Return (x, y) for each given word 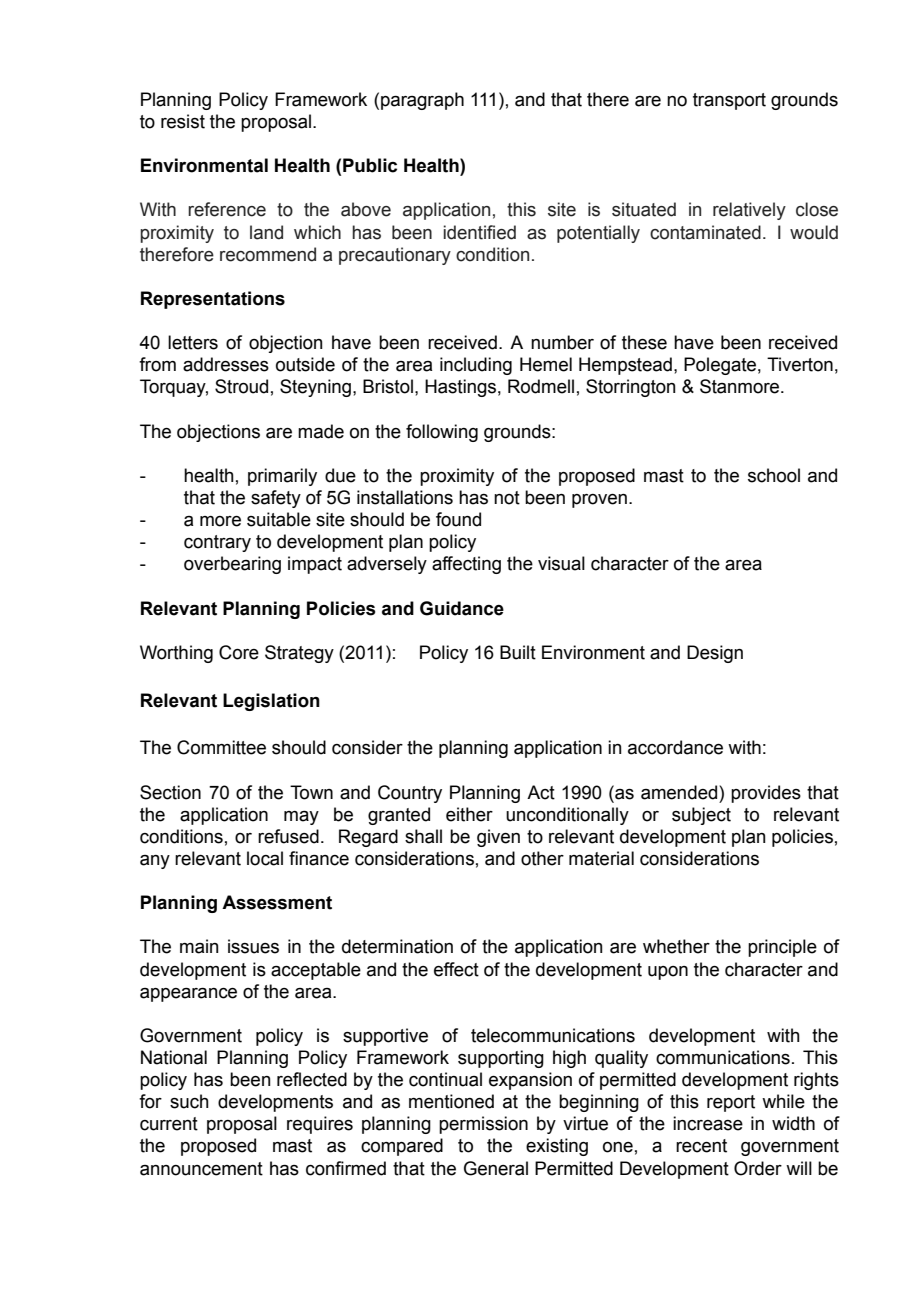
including (476, 366)
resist (183, 121)
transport (729, 101)
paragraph (422, 101)
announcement (201, 1169)
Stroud (241, 386)
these (644, 342)
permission (483, 1125)
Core (239, 652)
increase (708, 1123)
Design (715, 654)
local (265, 858)
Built (518, 652)
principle (782, 948)
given (498, 838)
